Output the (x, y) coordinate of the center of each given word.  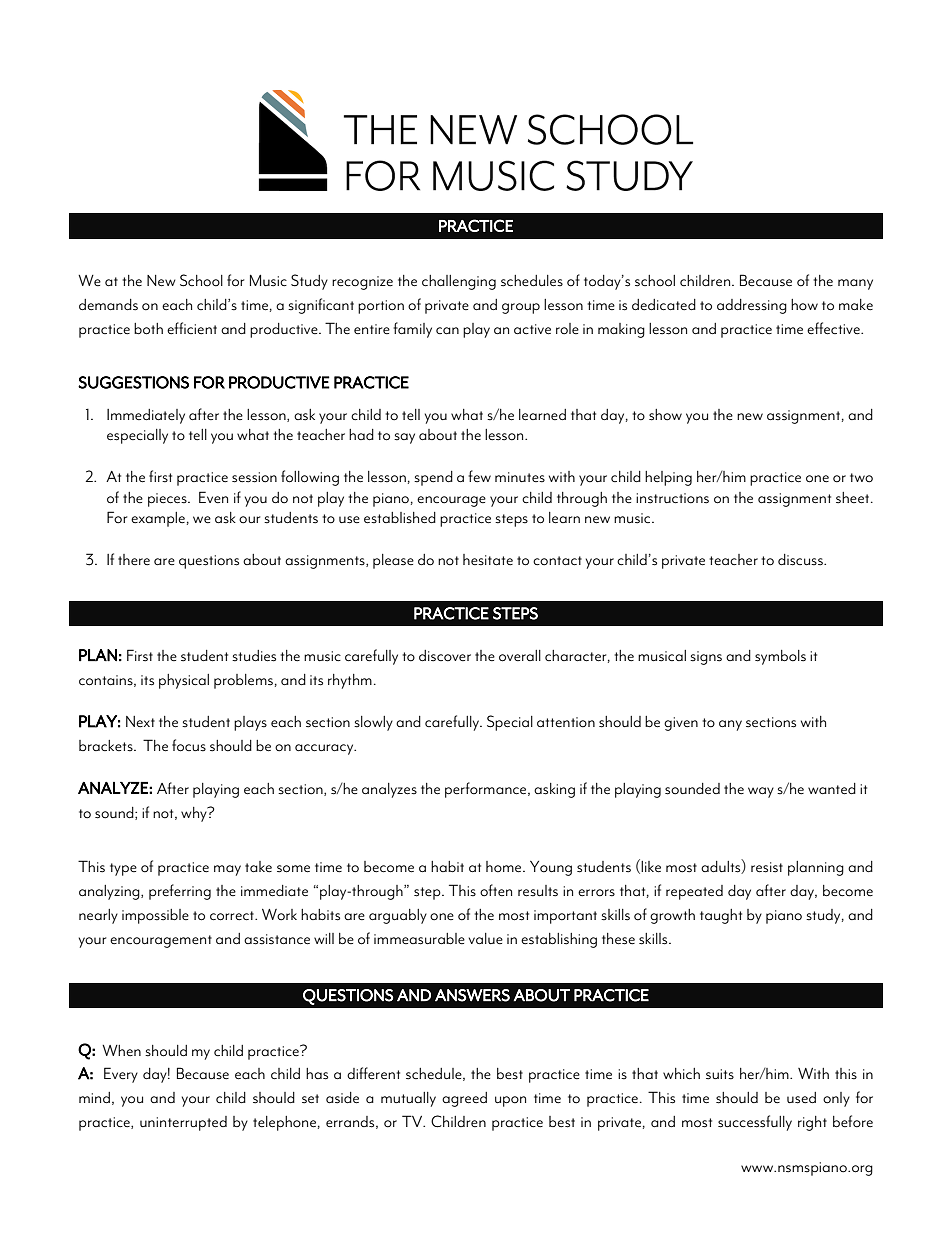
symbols (780, 657)
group (521, 308)
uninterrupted (183, 1123)
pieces (168, 500)
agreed (464, 1099)
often (496, 890)
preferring (180, 892)
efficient (192, 328)
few (479, 476)
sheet (854, 498)
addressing (752, 306)
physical (184, 681)
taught (721, 916)
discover (445, 656)
